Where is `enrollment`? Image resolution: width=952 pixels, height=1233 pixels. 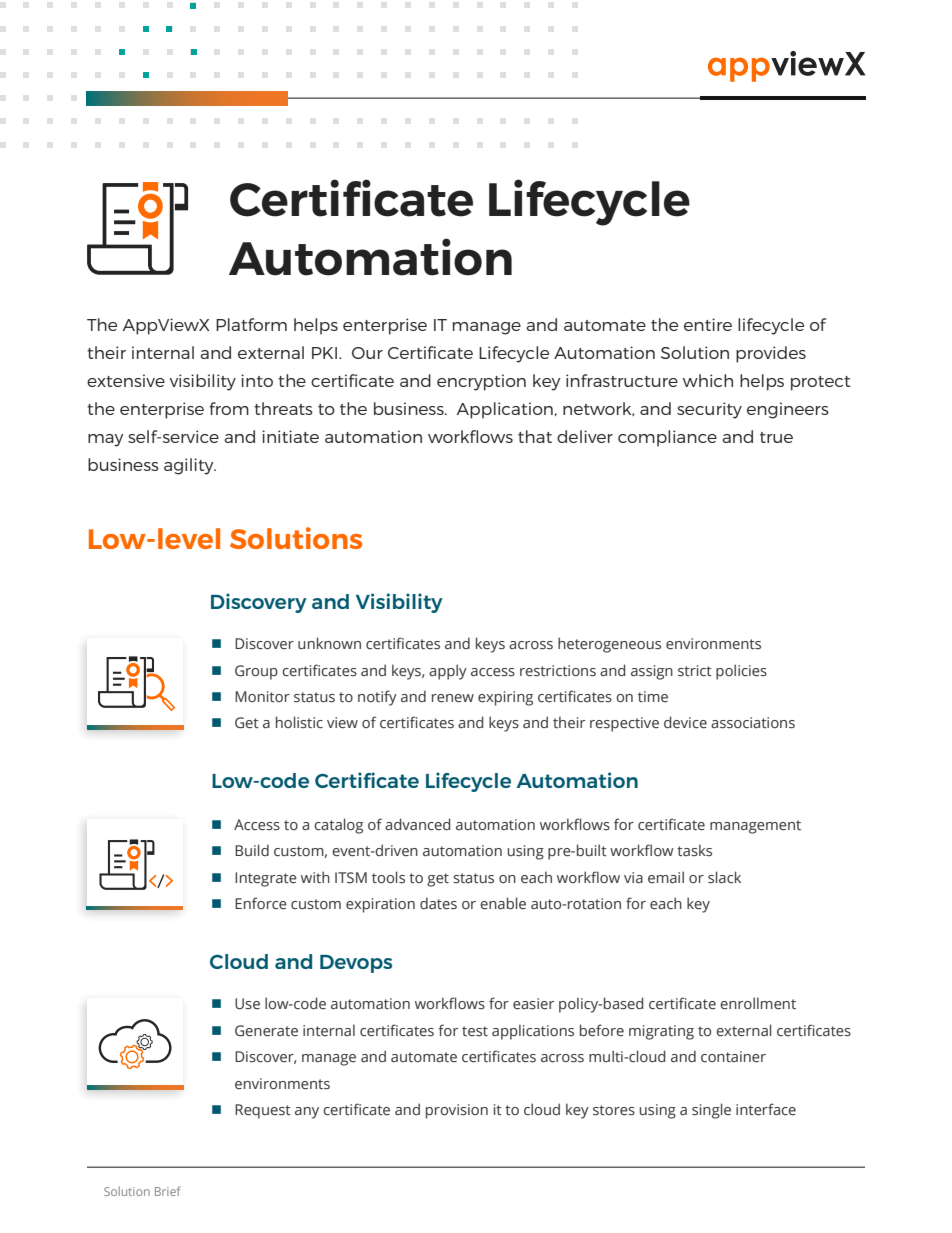 enrollment is located at coordinates (758, 1003).
